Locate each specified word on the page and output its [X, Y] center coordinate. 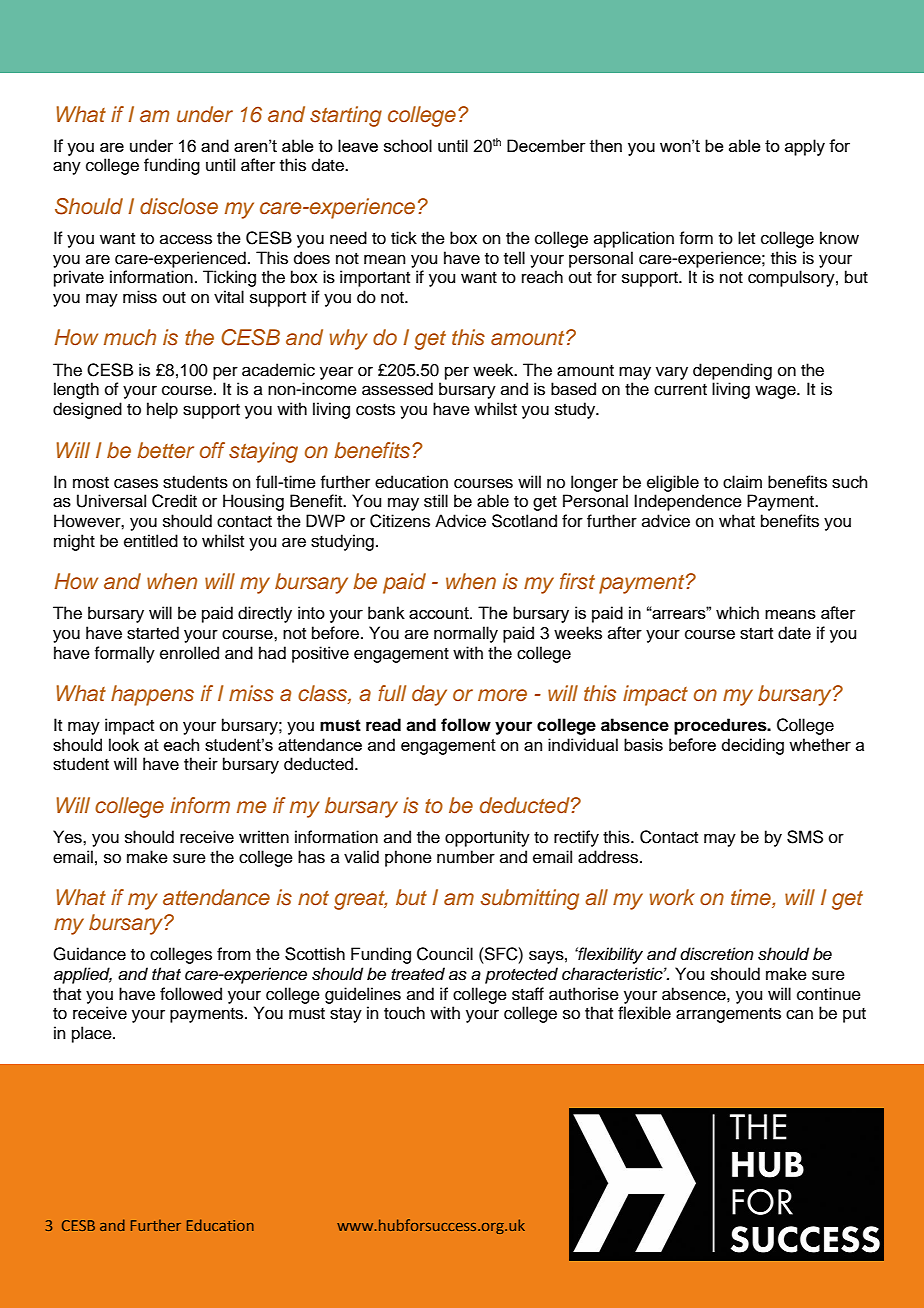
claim [742, 482]
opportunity [487, 838]
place [93, 1034]
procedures [721, 726]
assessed [397, 389]
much [130, 337]
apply [805, 147]
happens [152, 695]
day [429, 695]
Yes [68, 837]
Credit [174, 501]
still [436, 501]
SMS [805, 837]
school [408, 145]
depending [732, 371]
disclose [179, 206]
